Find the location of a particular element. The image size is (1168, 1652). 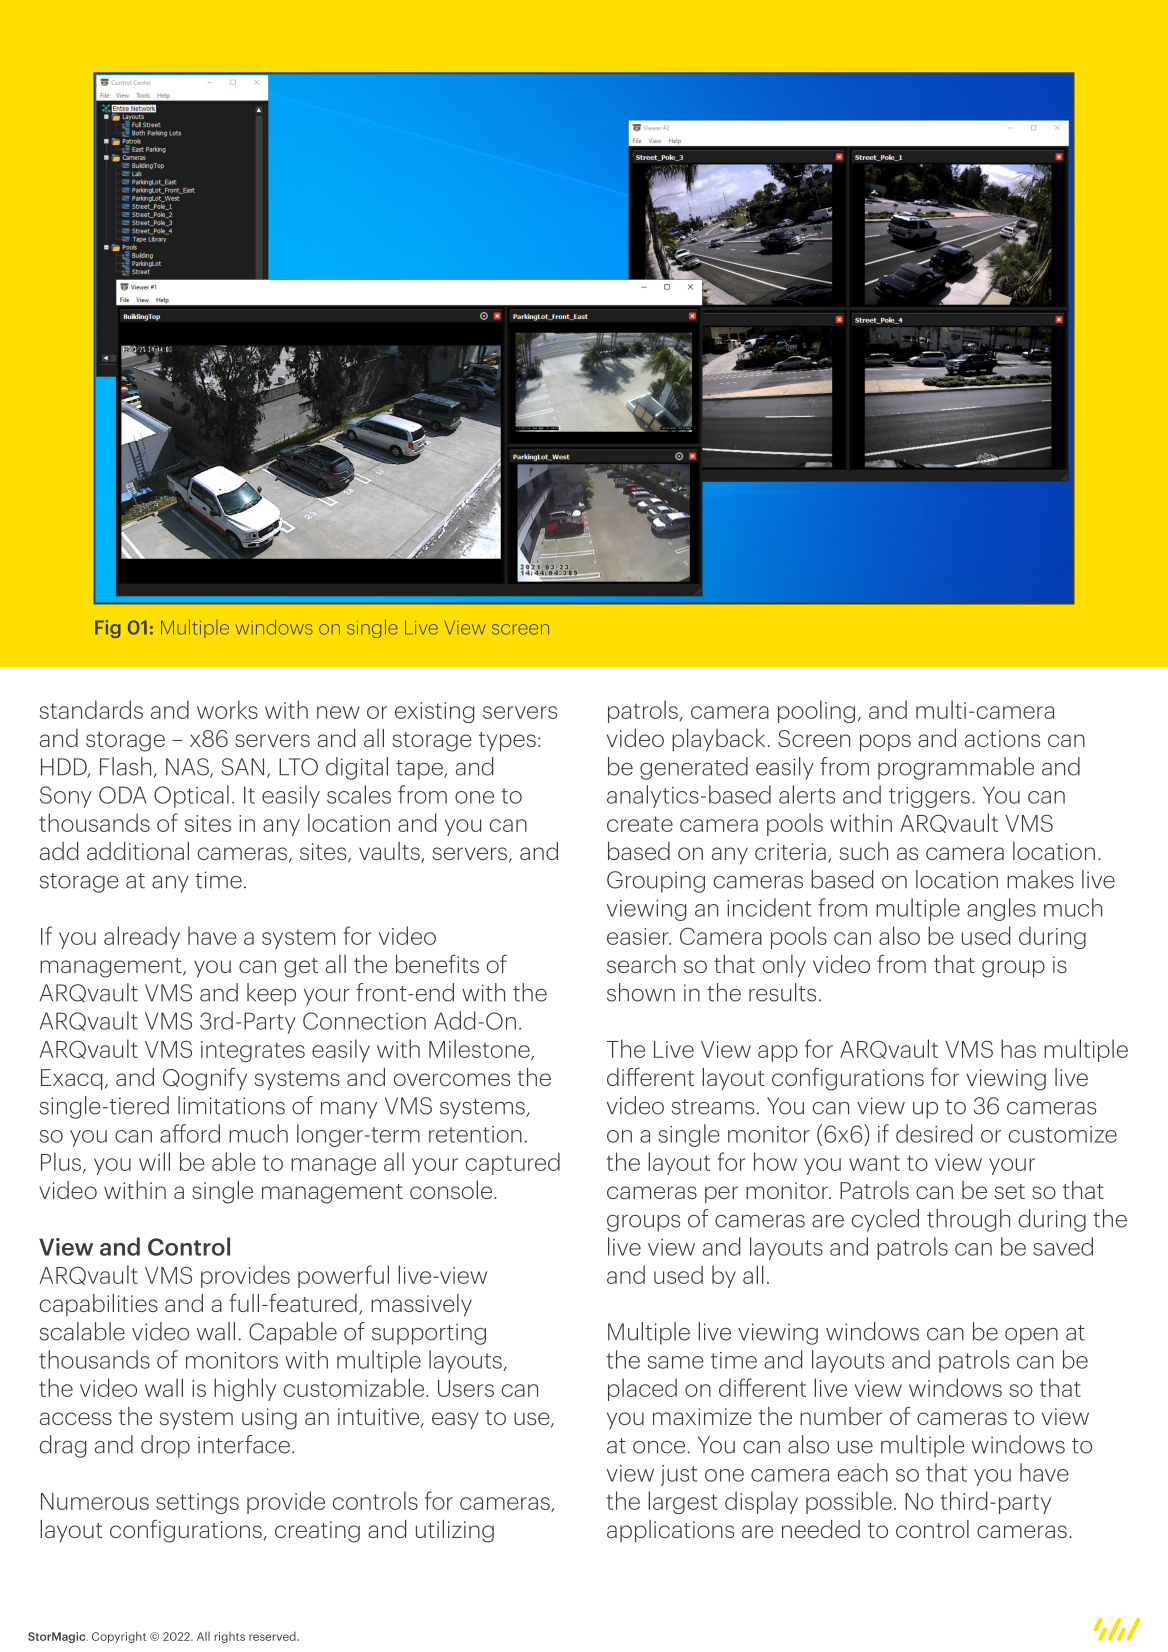

will is located at coordinates (154, 1161).
